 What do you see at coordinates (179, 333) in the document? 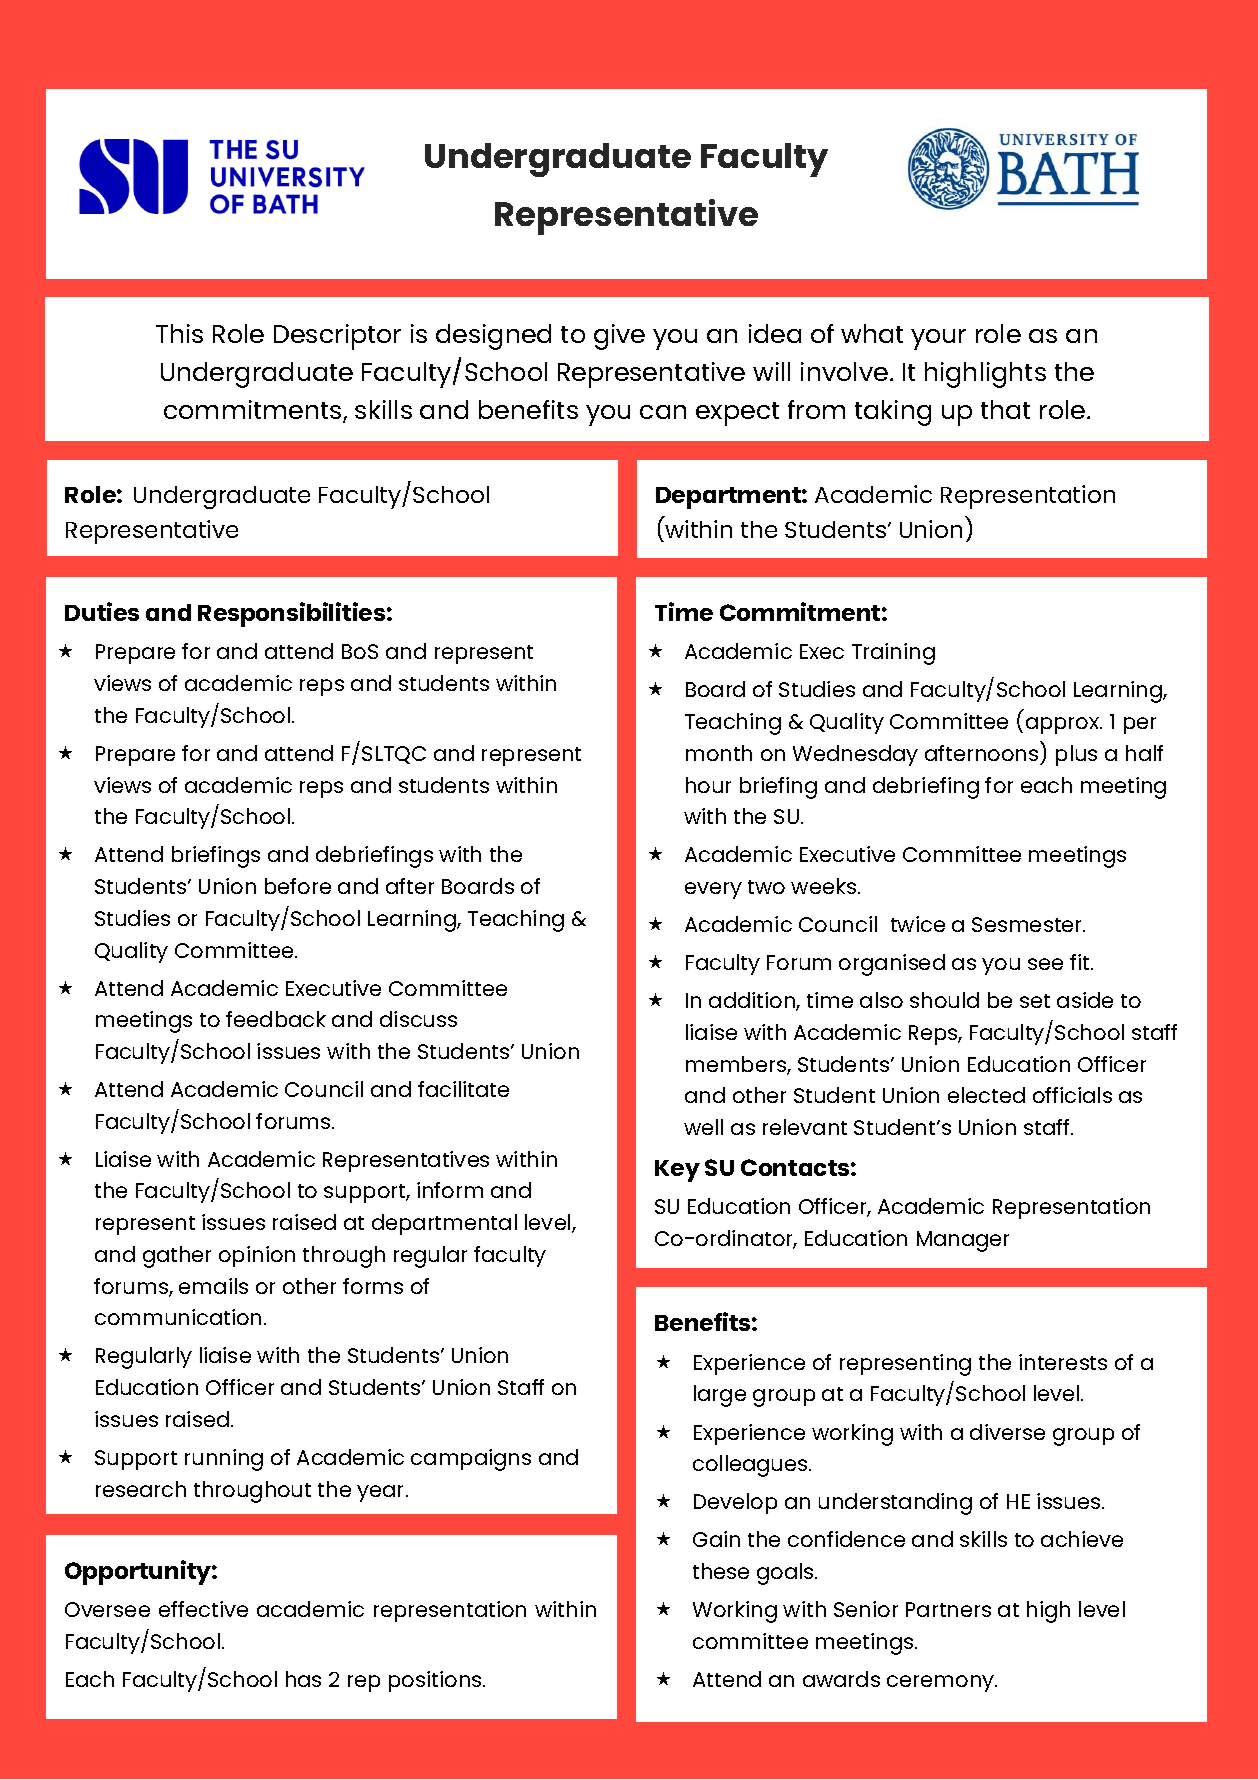
I see `This` at bounding box center [179, 333].
